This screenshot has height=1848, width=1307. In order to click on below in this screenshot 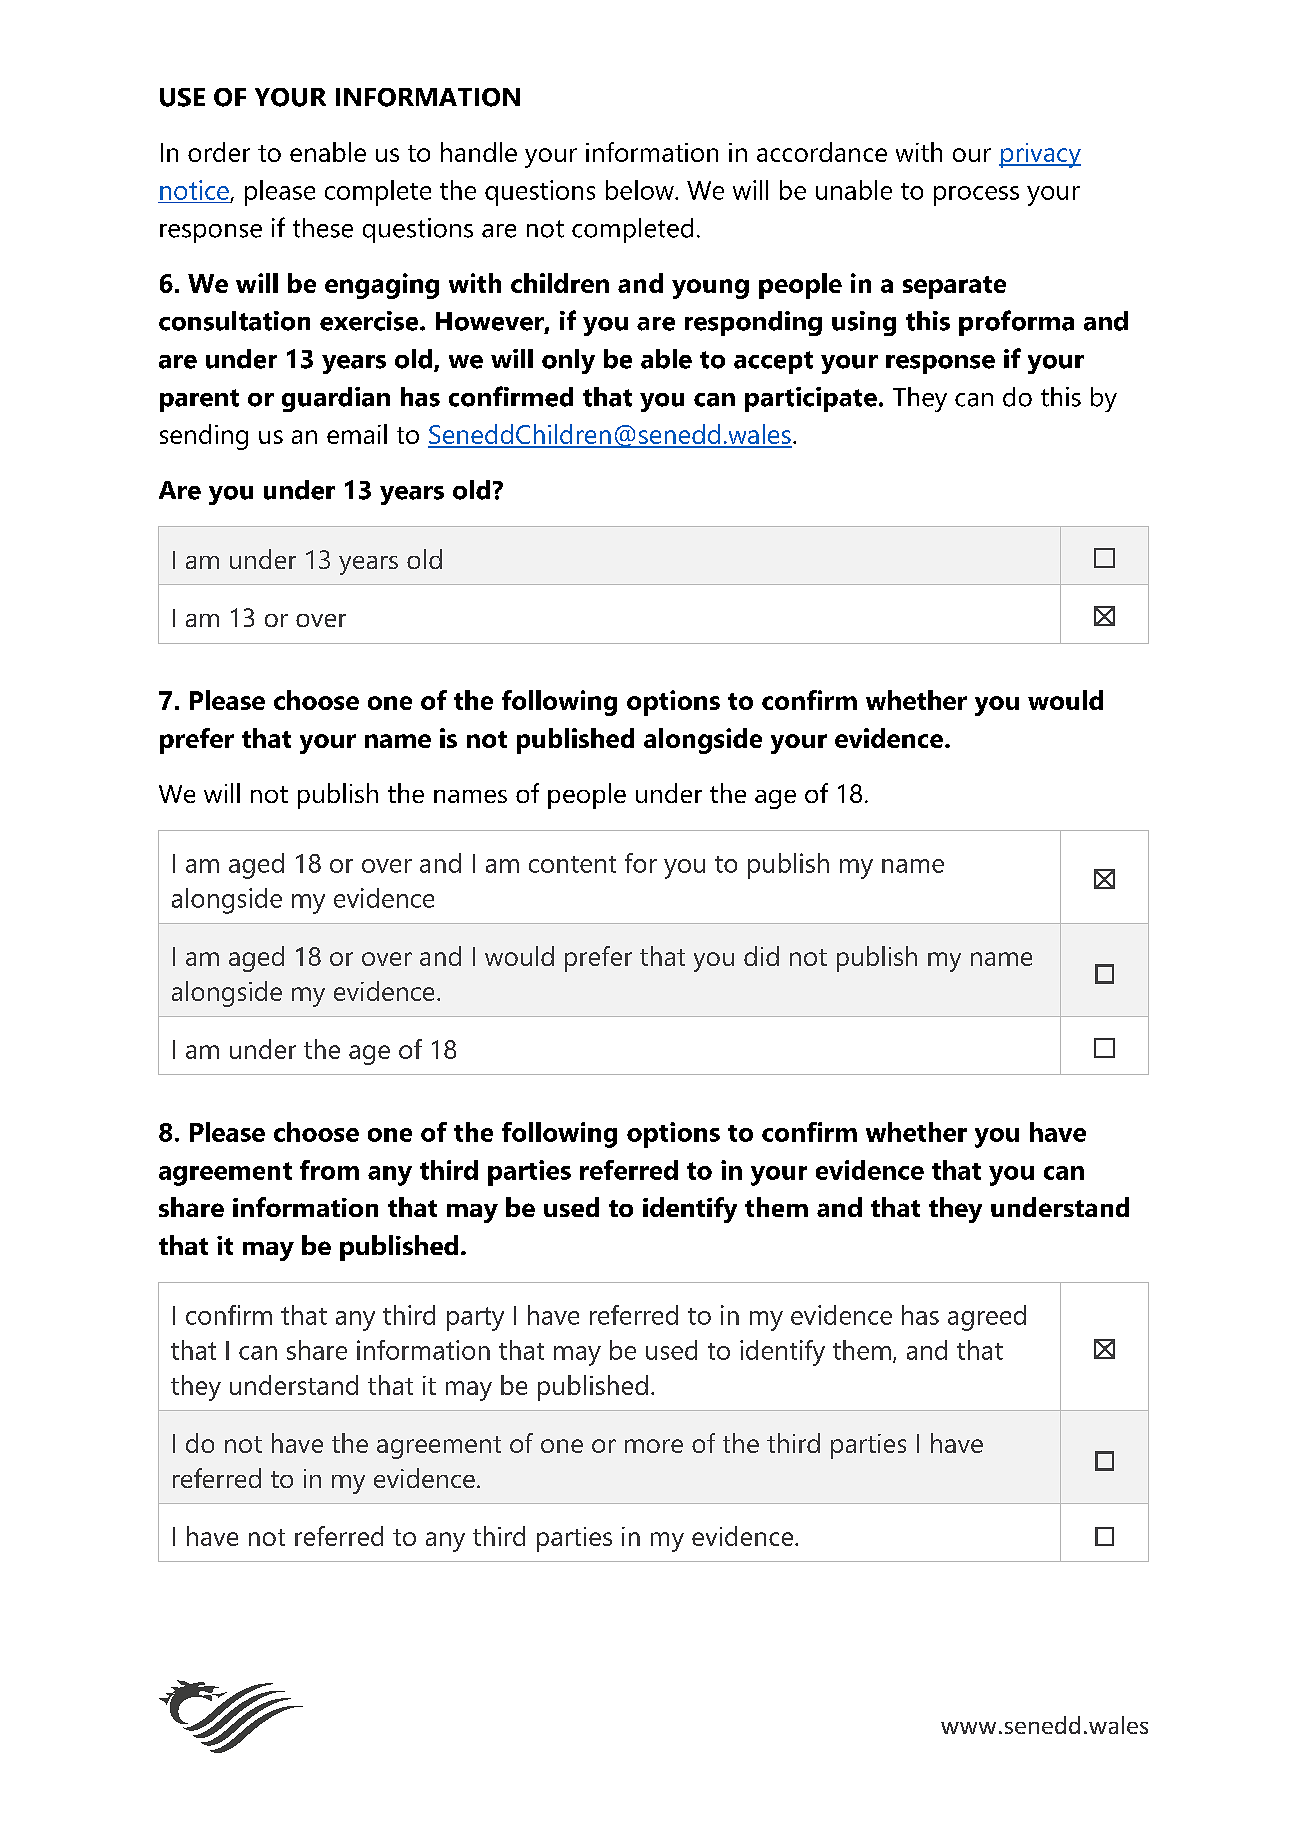, I will do `click(641, 190)`.
